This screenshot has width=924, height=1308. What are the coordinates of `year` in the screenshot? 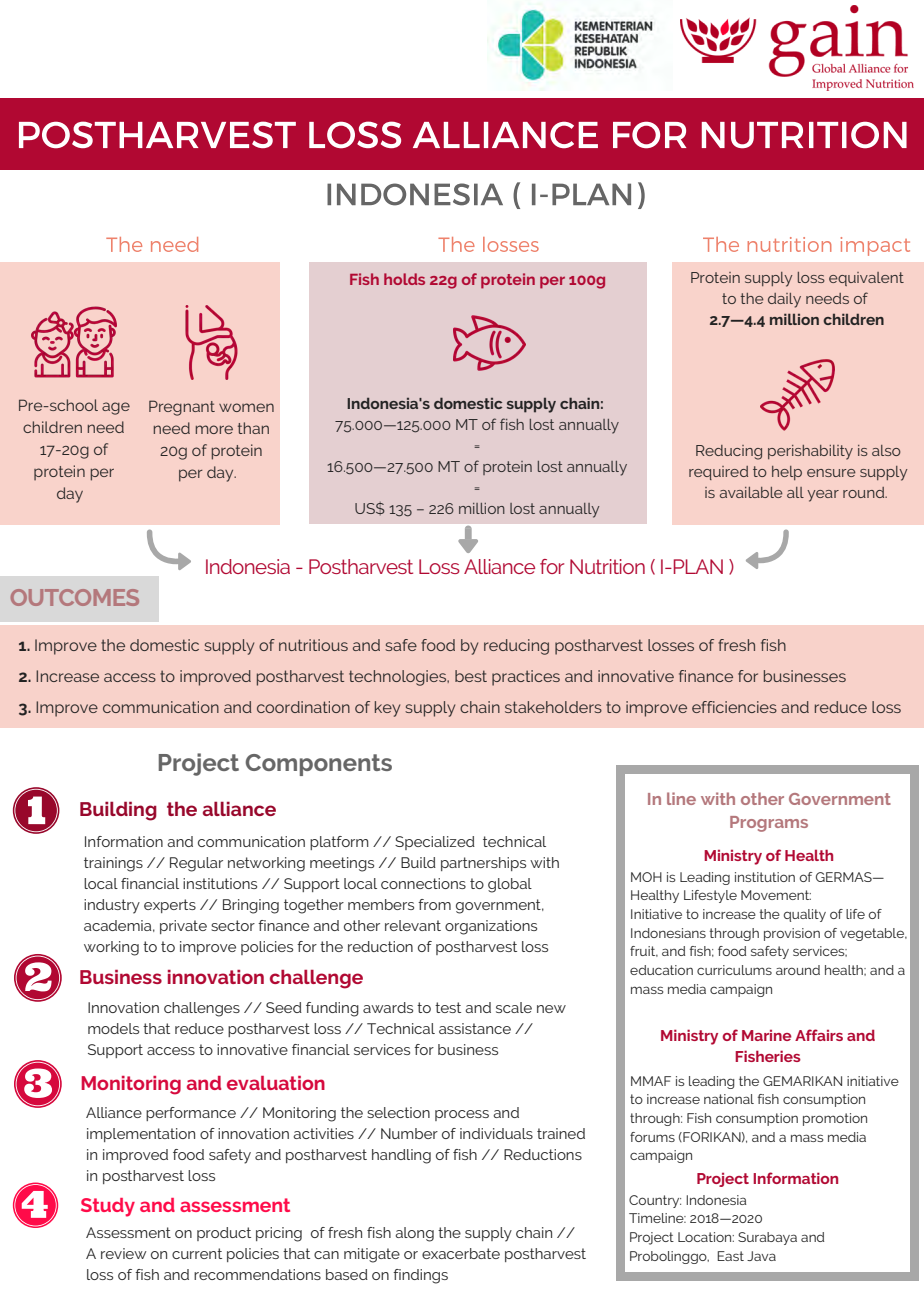 It's located at (823, 496).
